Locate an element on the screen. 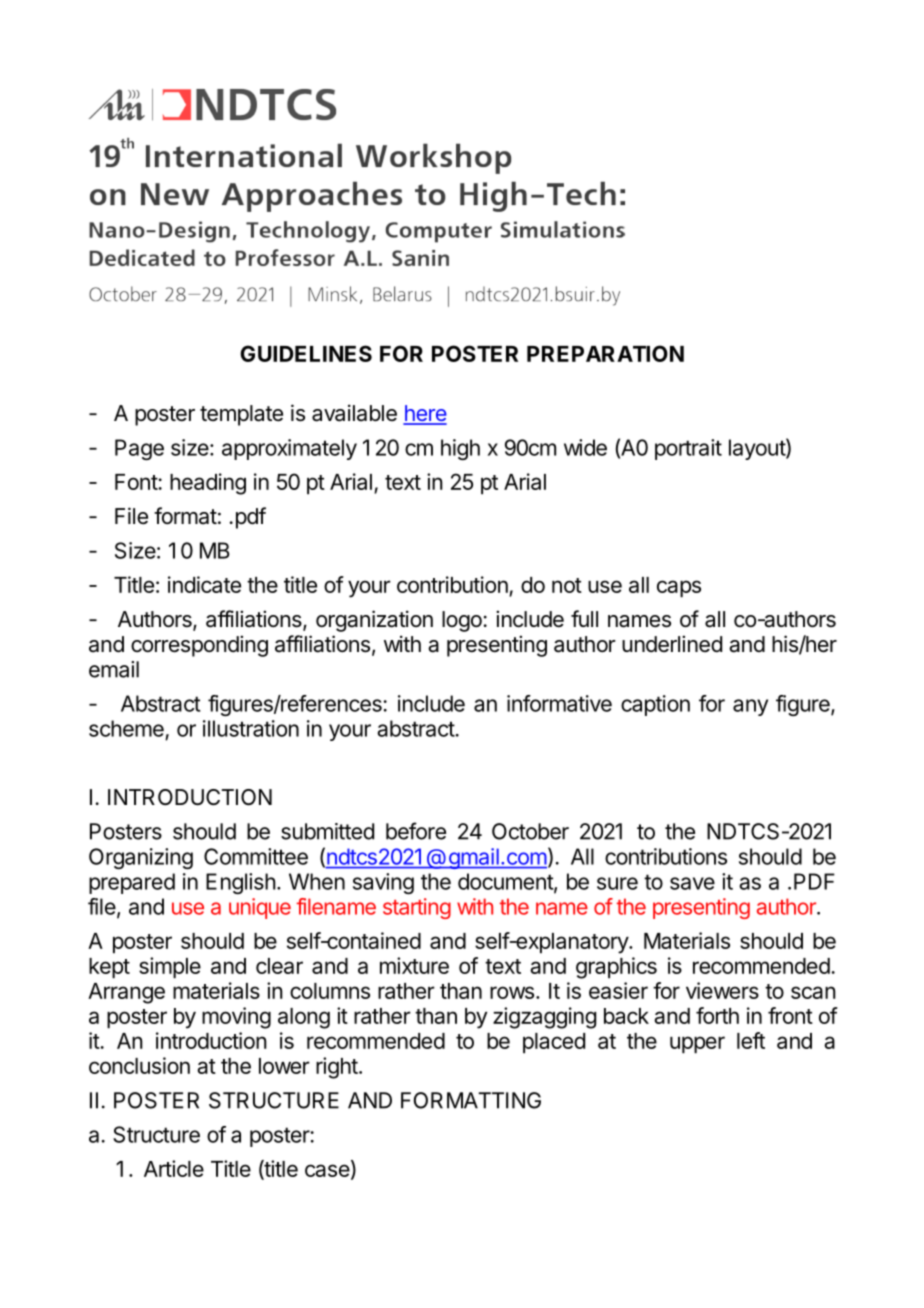 The height and width of the screenshot is (1308, 924). case is located at coordinates (327, 1170).
